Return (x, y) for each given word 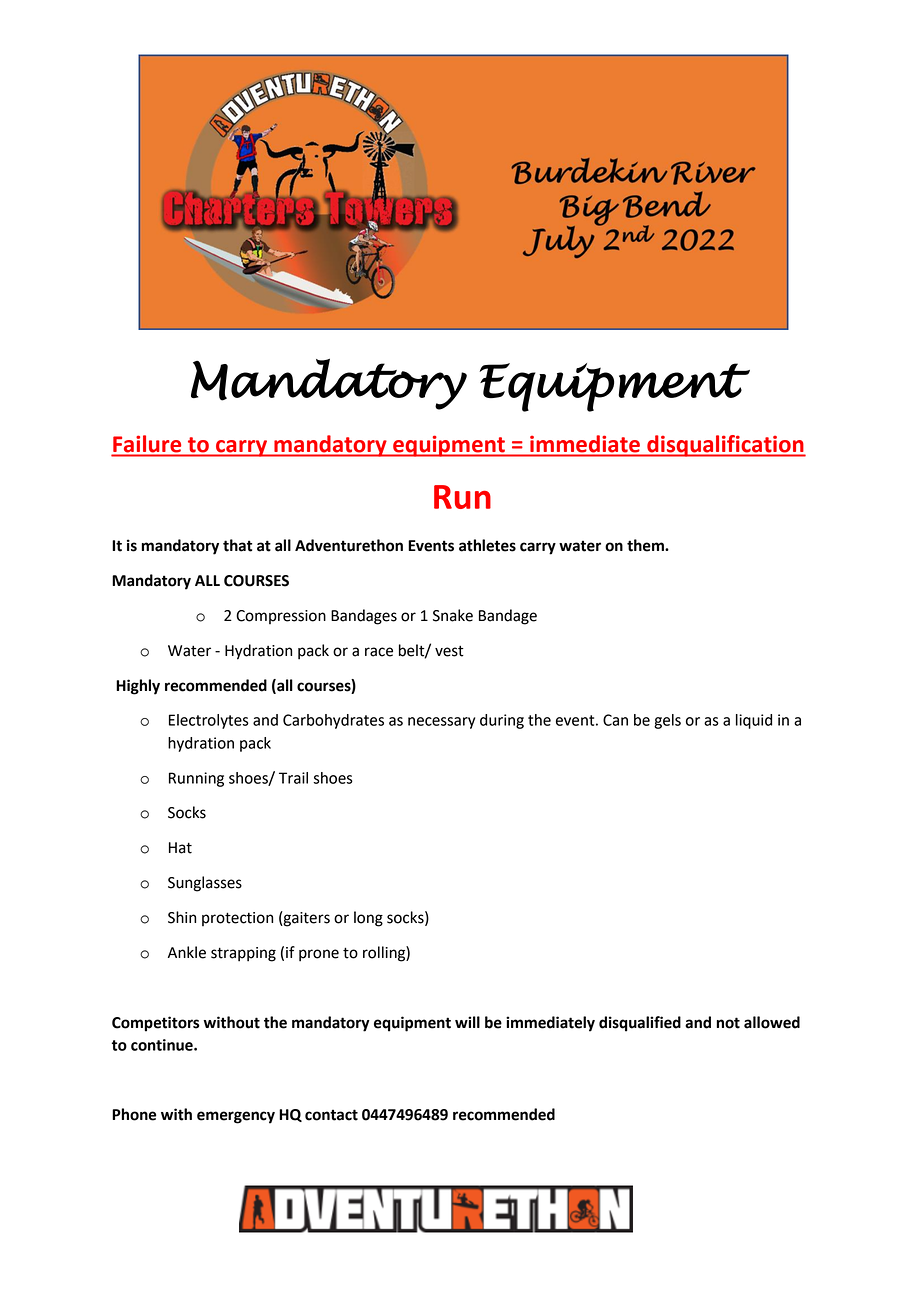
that (237, 545)
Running (196, 779)
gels (667, 721)
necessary (441, 723)
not (728, 1023)
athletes (487, 545)
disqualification (725, 446)
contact (331, 1115)
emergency (236, 1117)
